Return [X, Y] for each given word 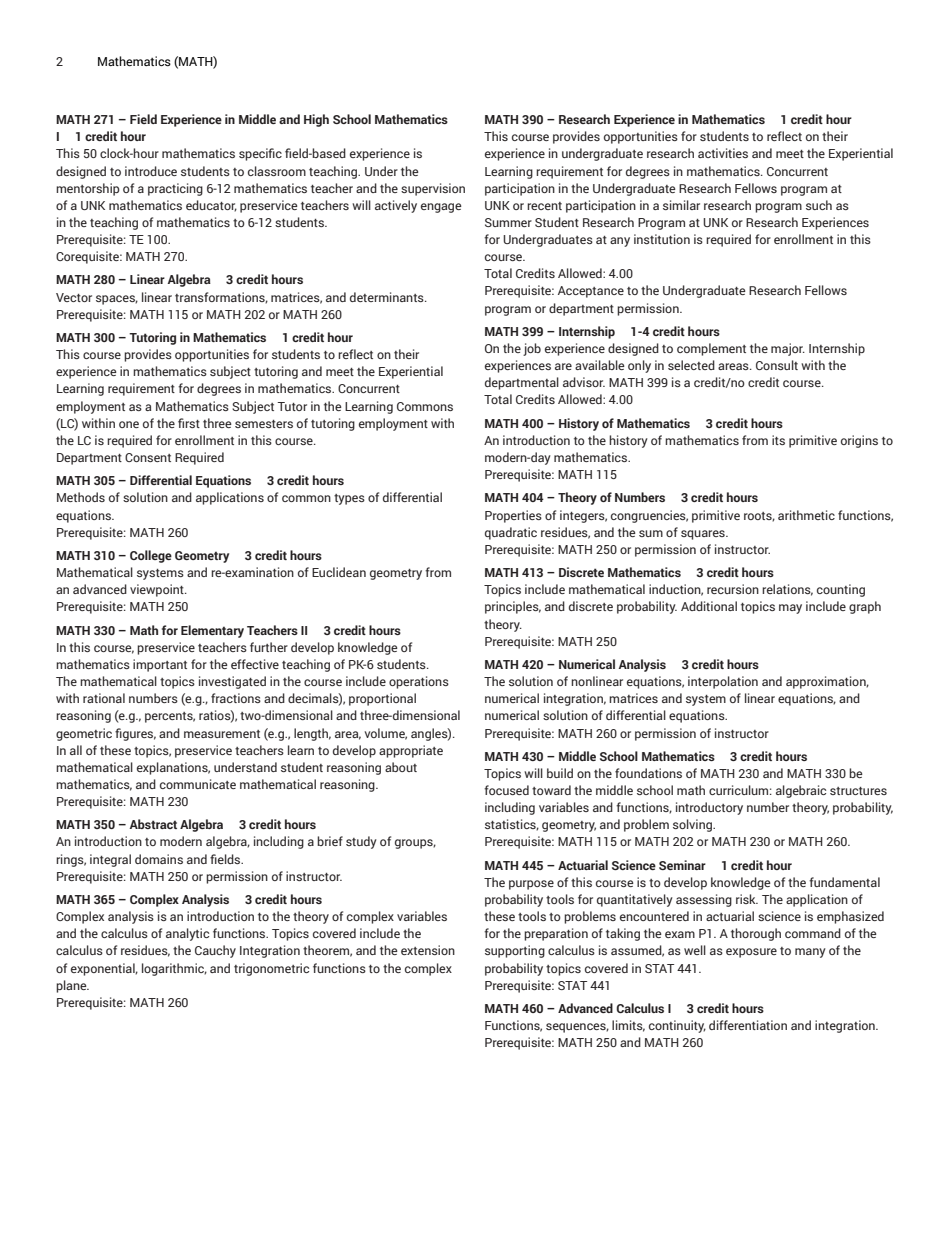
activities [723, 153]
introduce [151, 171]
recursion [733, 589]
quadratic [511, 533]
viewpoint [158, 590]
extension [428, 950]
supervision [433, 189]
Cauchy [215, 951]
